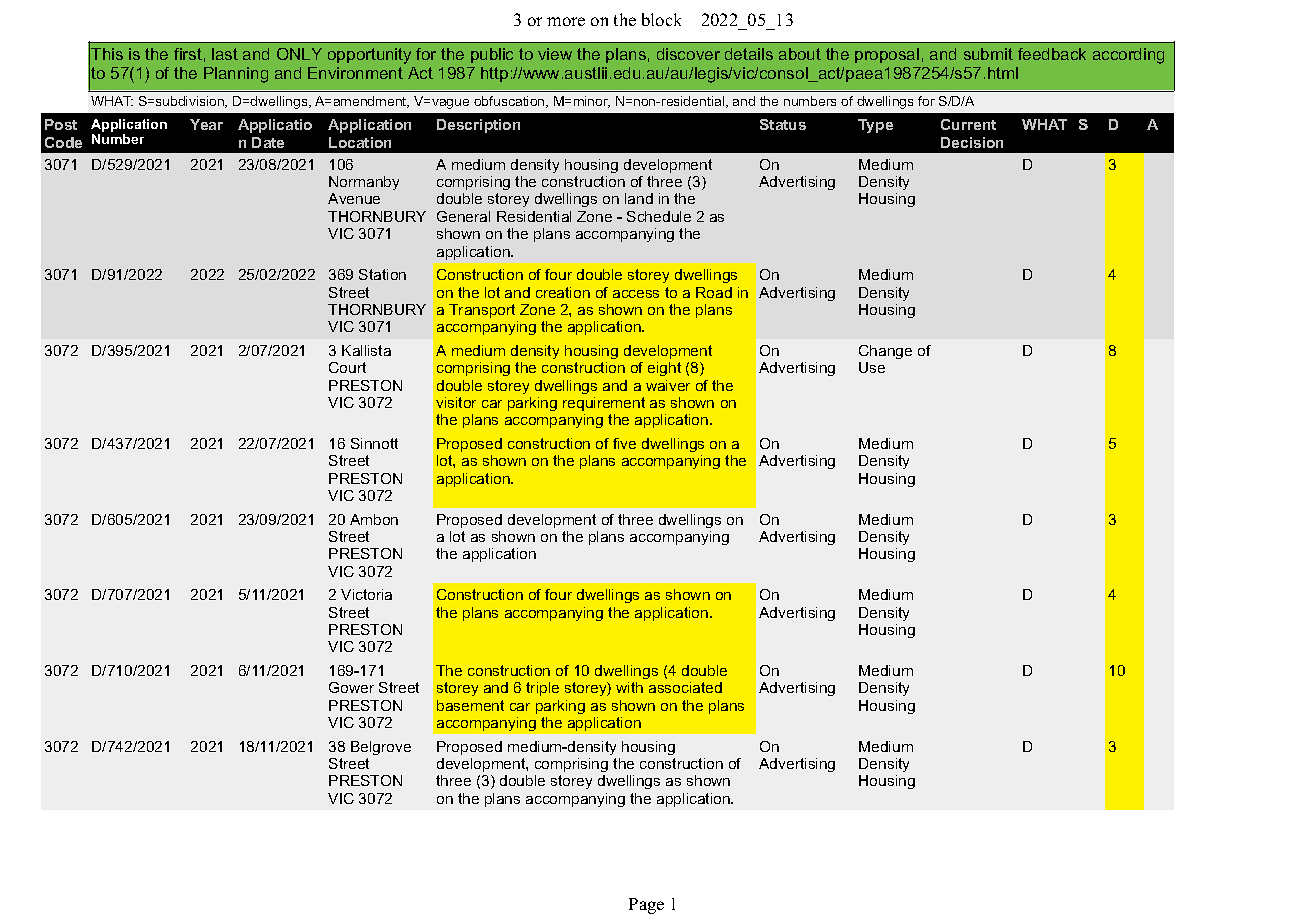  What do you see at coordinates (988, 54) in the page?
I see `submit` at bounding box center [988, 54].
